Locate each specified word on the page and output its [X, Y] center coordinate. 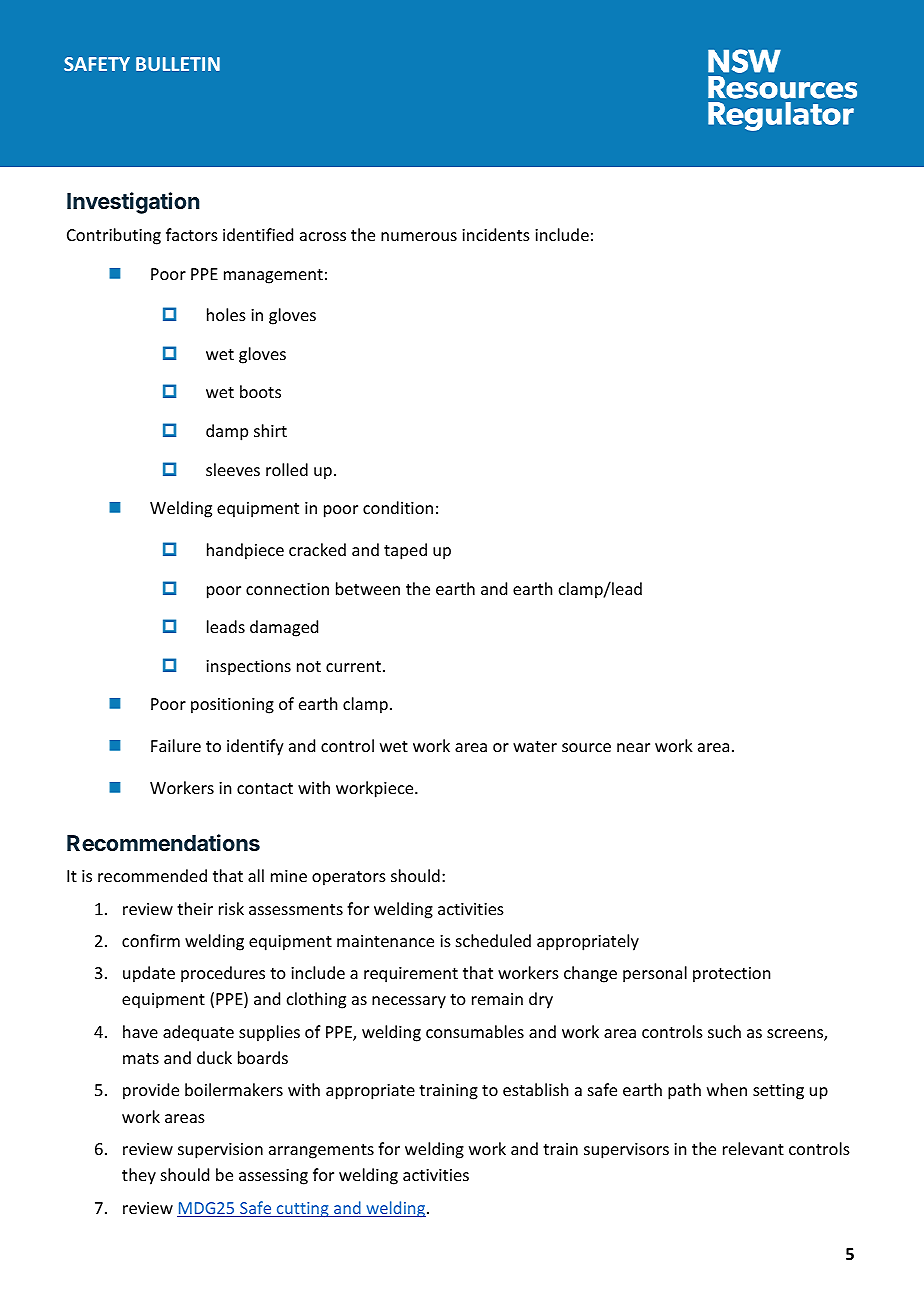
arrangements [321, 1151]
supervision [220, 1151]
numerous [419, 236]
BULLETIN [178, 64]
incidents [496, 234]
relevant [753, 1148]
